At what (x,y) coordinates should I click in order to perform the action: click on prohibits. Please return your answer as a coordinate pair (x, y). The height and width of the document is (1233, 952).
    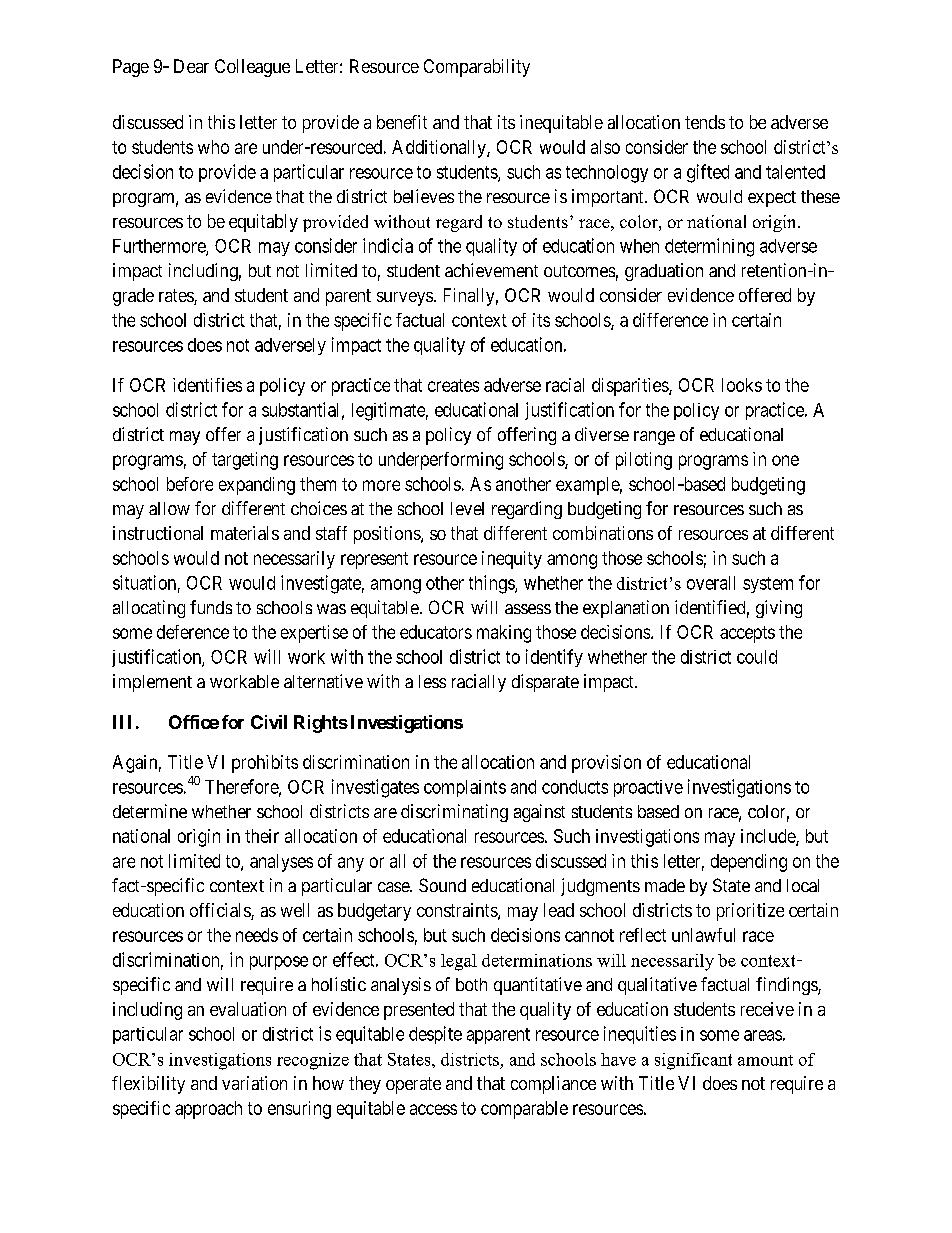
    Looking at the image, I should click on (265, 764).
